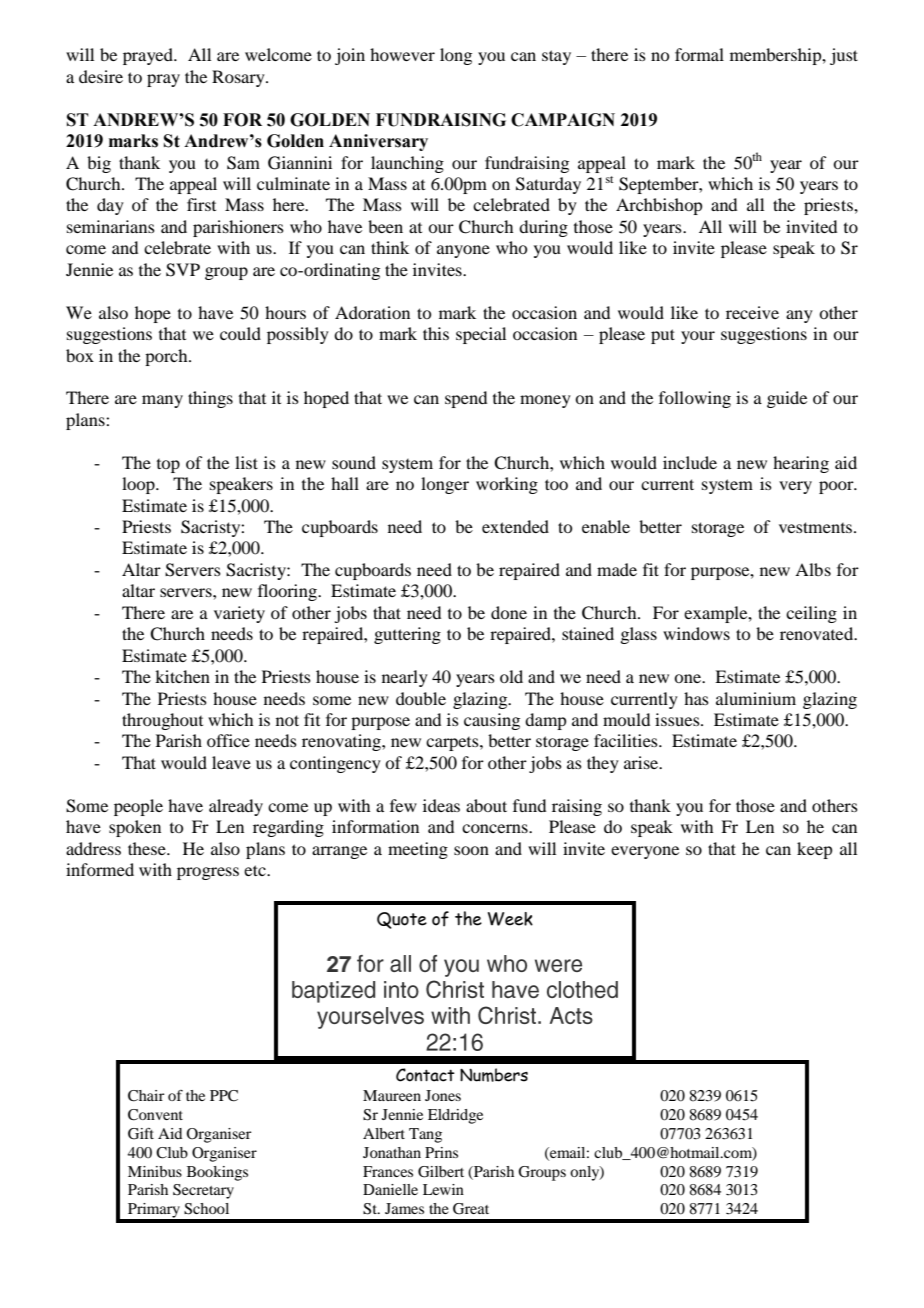  I want to click on windows, so click(696, 633).
